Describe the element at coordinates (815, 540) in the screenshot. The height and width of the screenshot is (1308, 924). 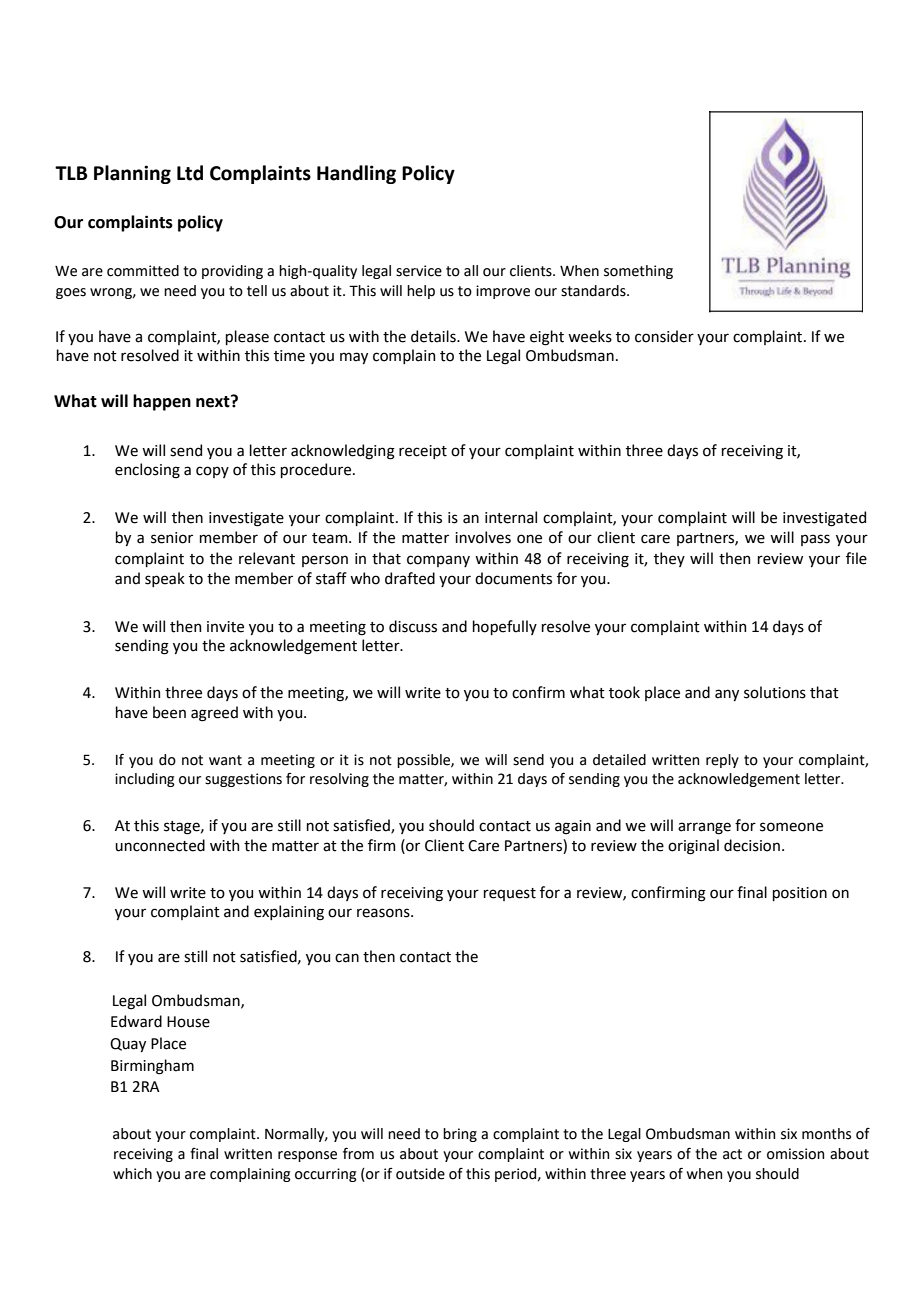
I see `pass` at that location.
